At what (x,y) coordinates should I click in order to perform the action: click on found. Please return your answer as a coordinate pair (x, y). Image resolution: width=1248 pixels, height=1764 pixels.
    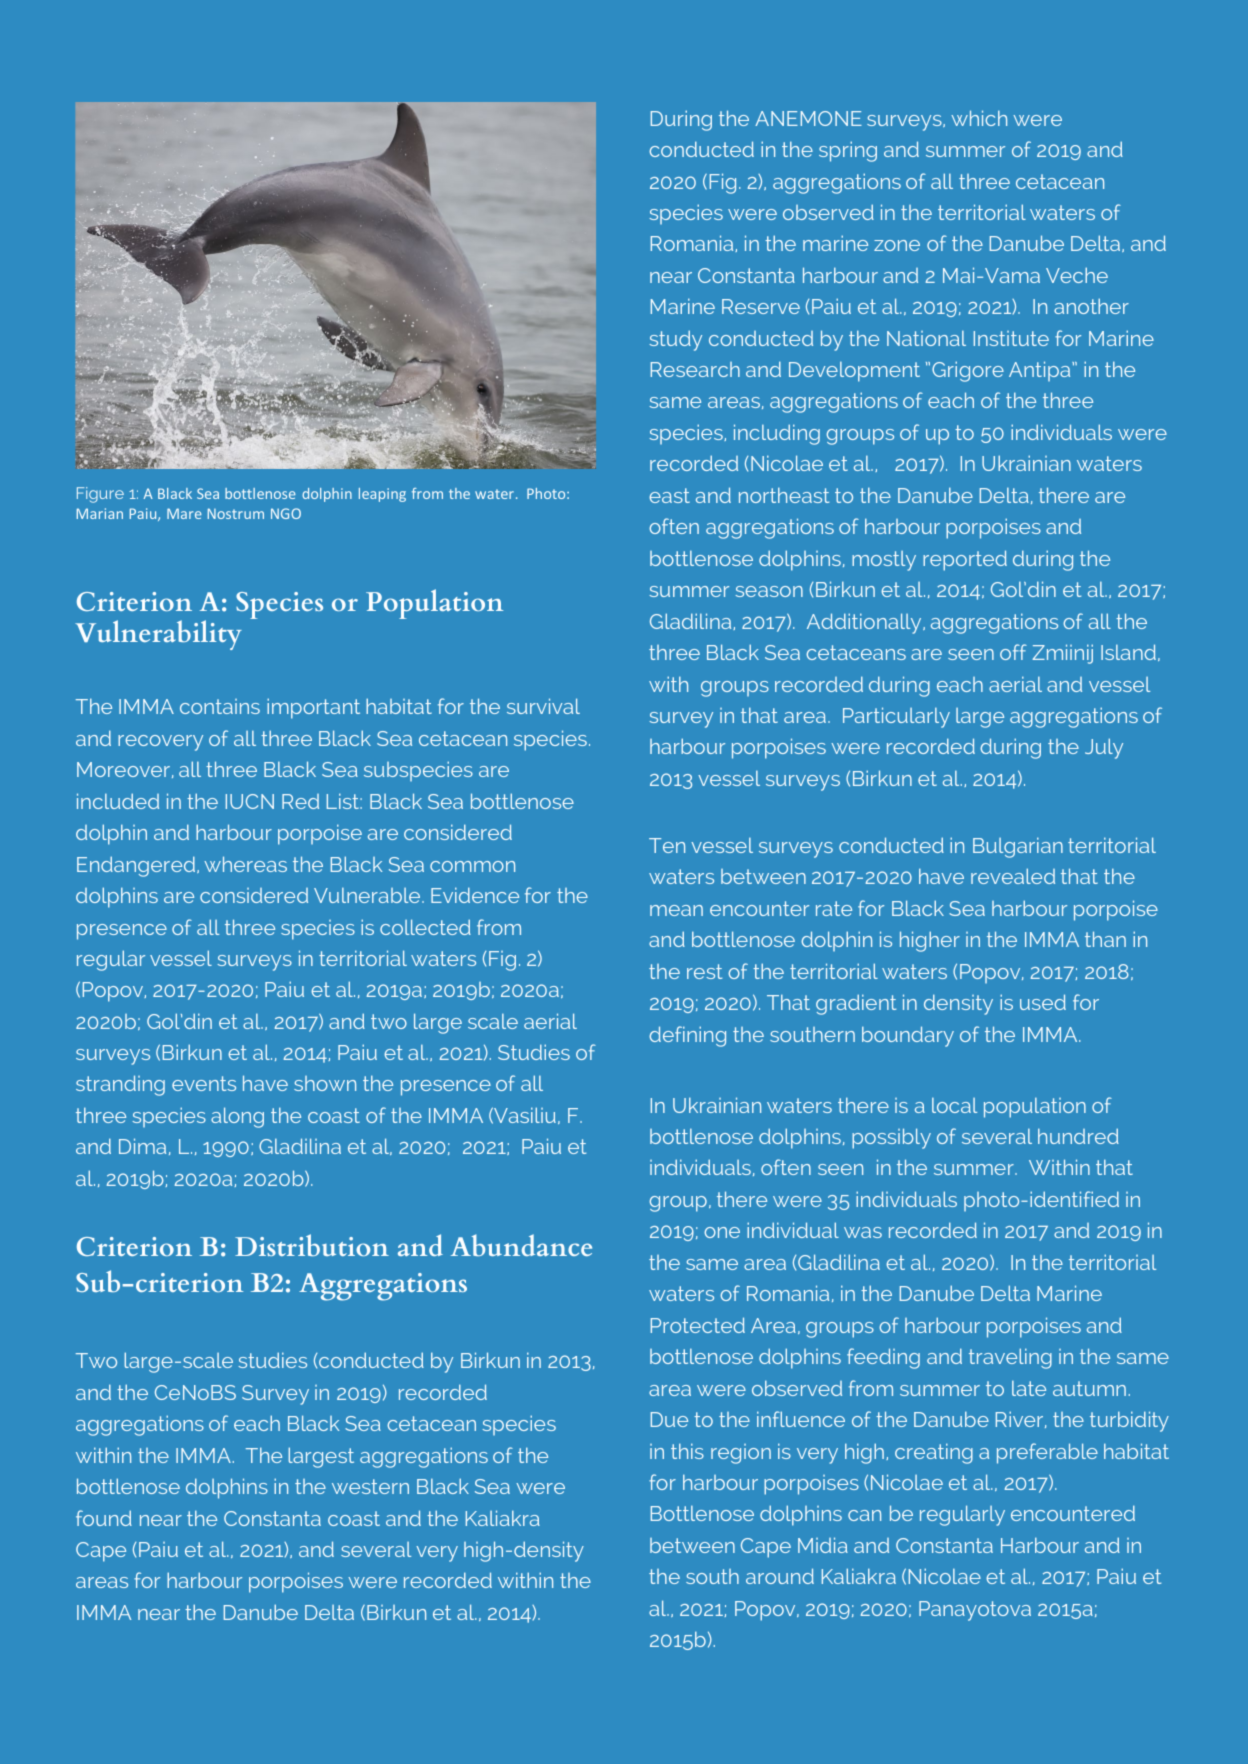
    Looking at the image, I should click on (104, 1518).
